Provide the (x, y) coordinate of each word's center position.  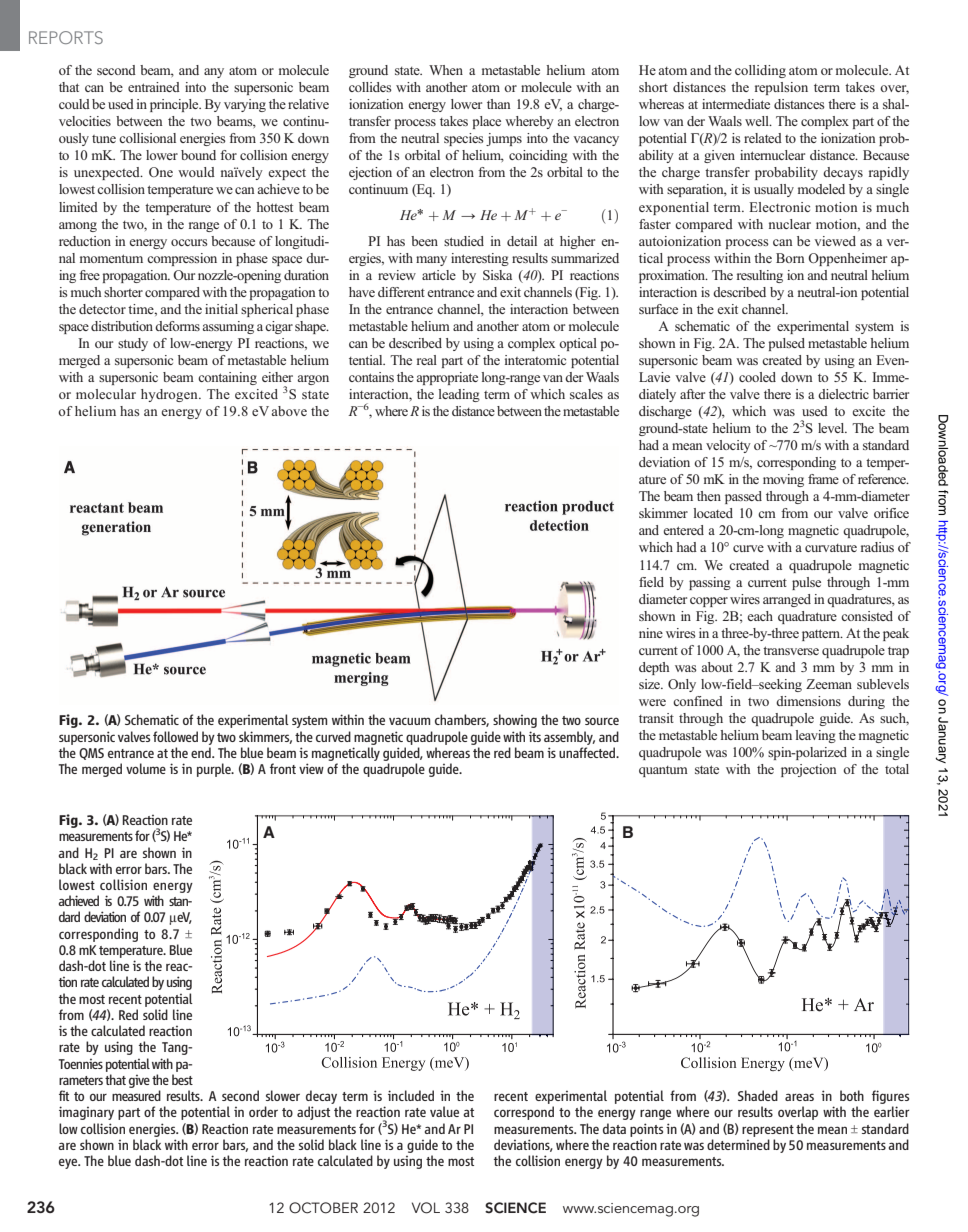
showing (515, 721)
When (446, 70)
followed (175, 736)
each (760, 616)
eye (69, 1163)
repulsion (781, 88)
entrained (154, 87)
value (444, 1111)
